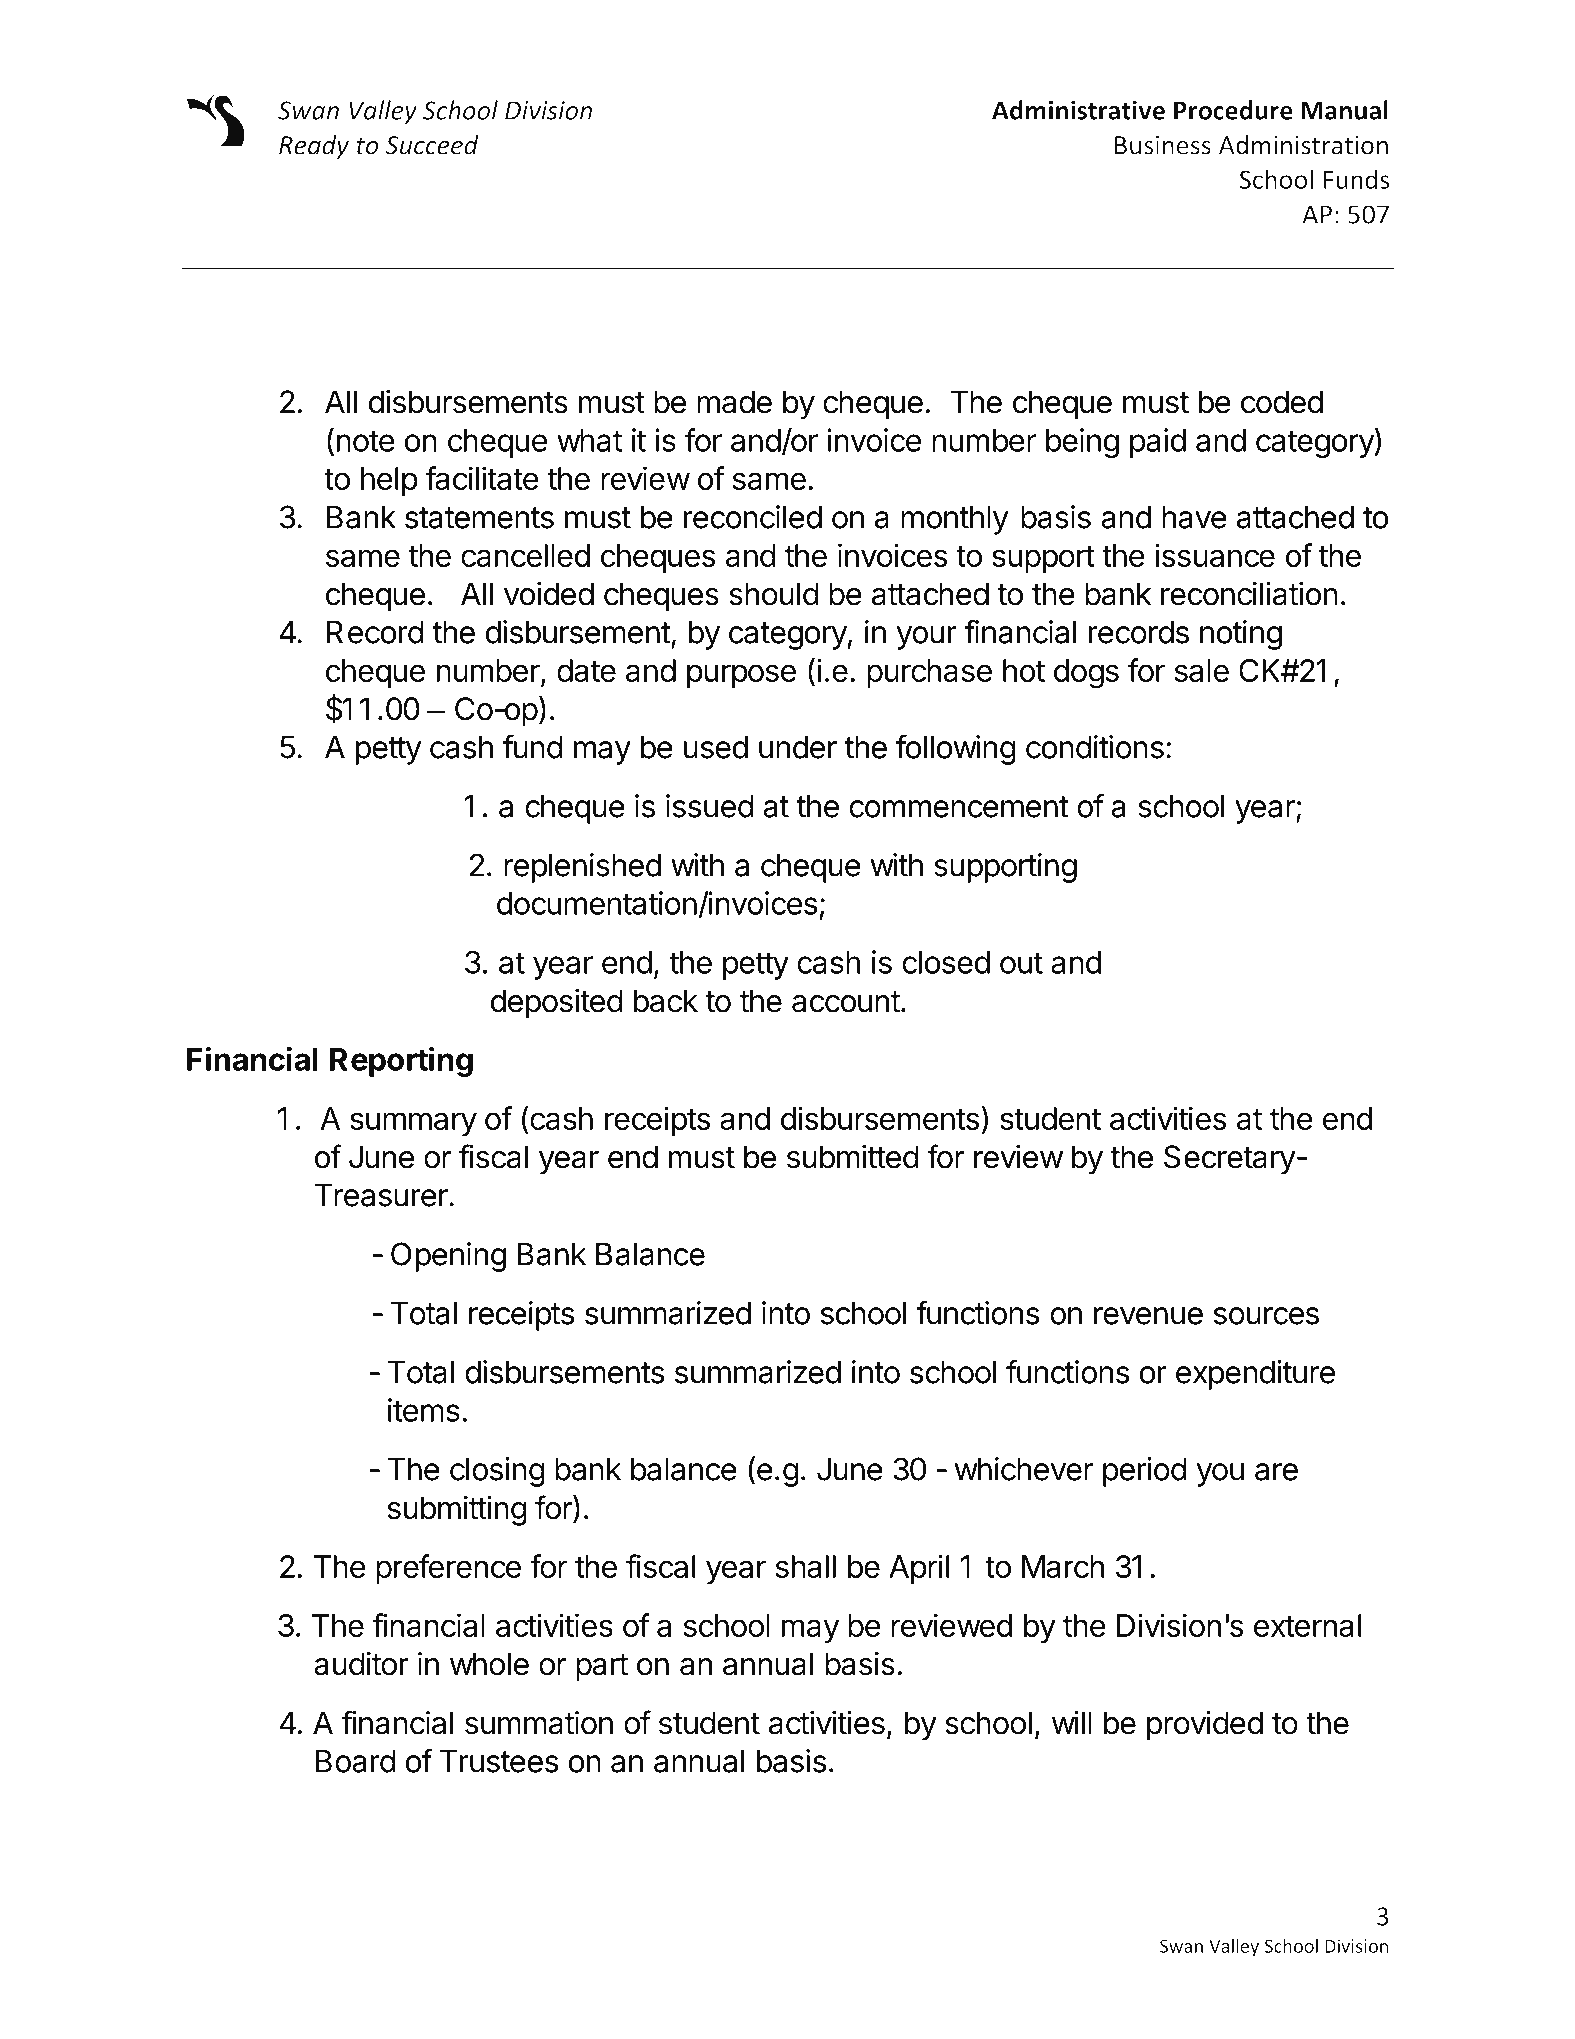 This page has height=2039, width=1575. What do you see at coordinates (1078, 110) in the page?
I see `Administrative` at bounding box center [1078, 110].
